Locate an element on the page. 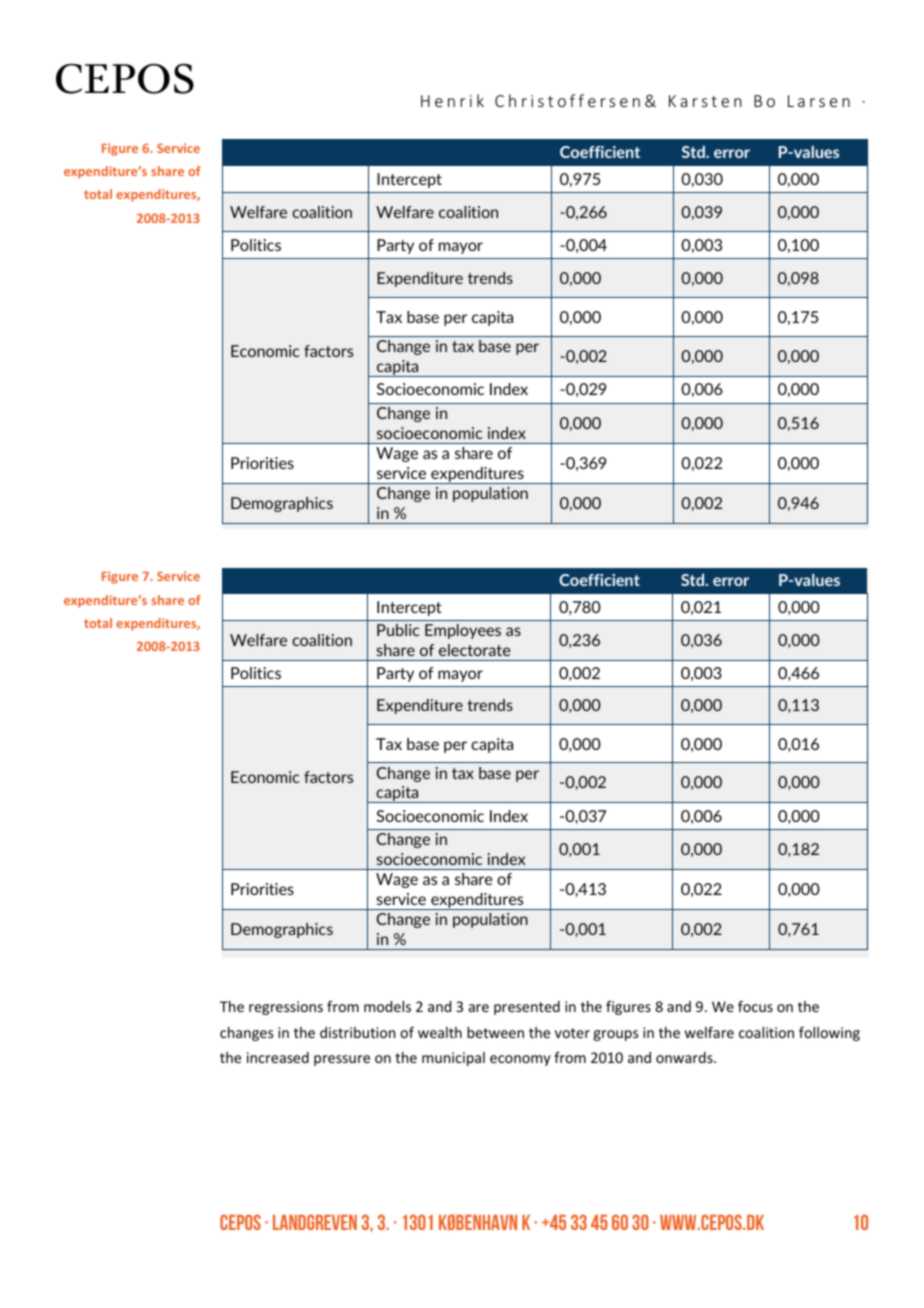 This image has width=924, height=1308. following is located at coordinates (829, 1034).
